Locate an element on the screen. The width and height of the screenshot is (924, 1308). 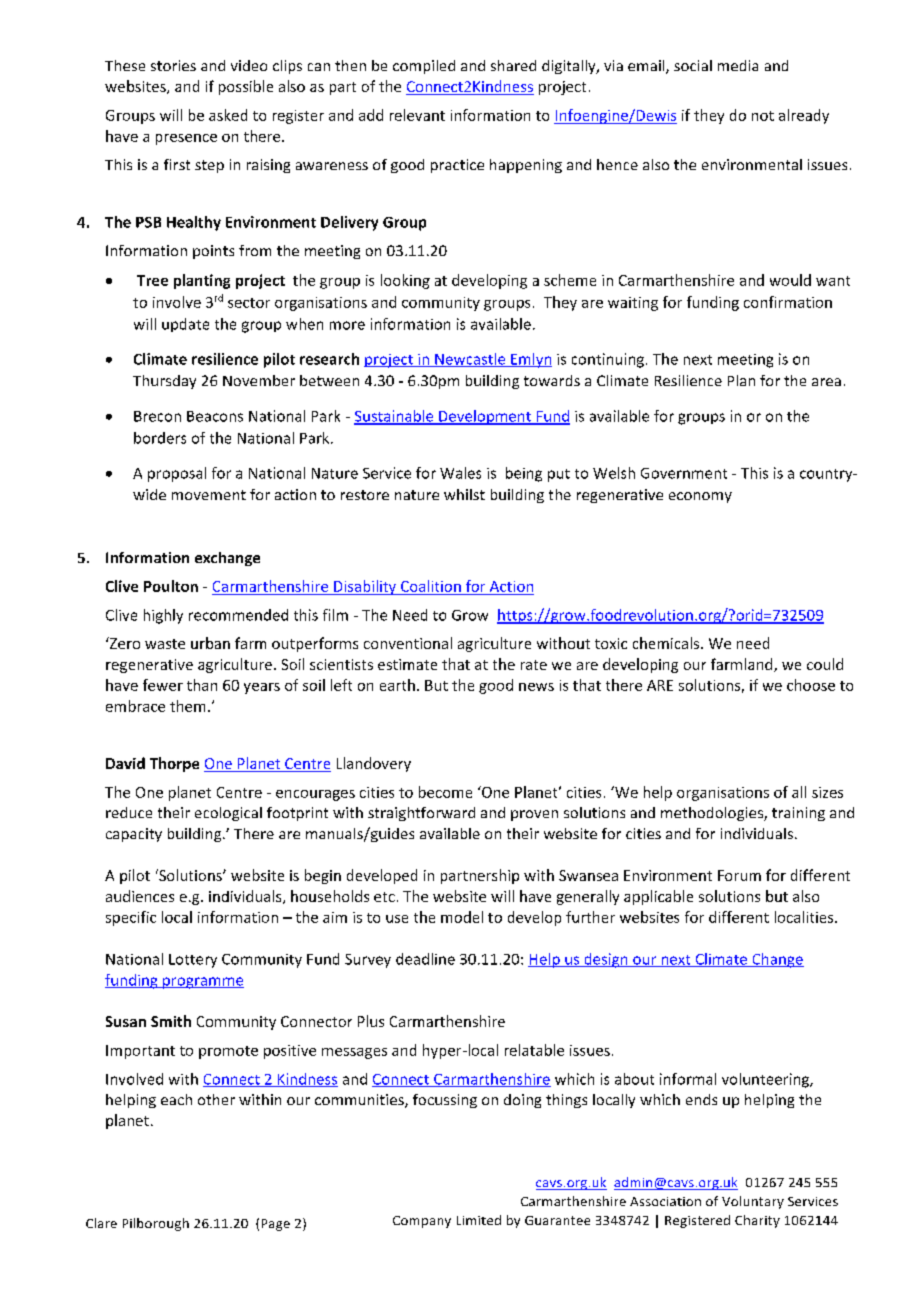
Clare is located at coordinates (101, 1223).
